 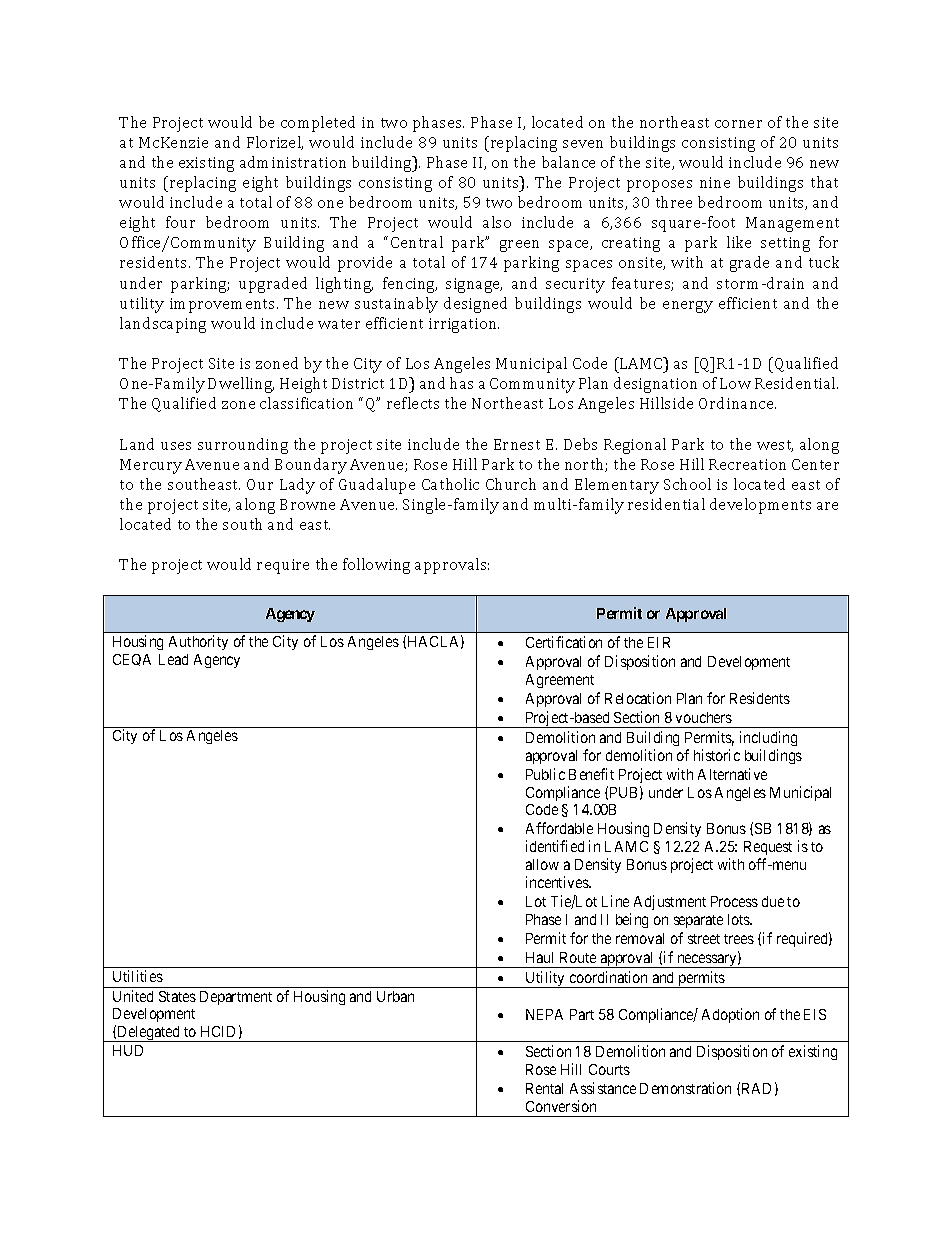 I want to click on improvements, so click(x=224, y=305).
